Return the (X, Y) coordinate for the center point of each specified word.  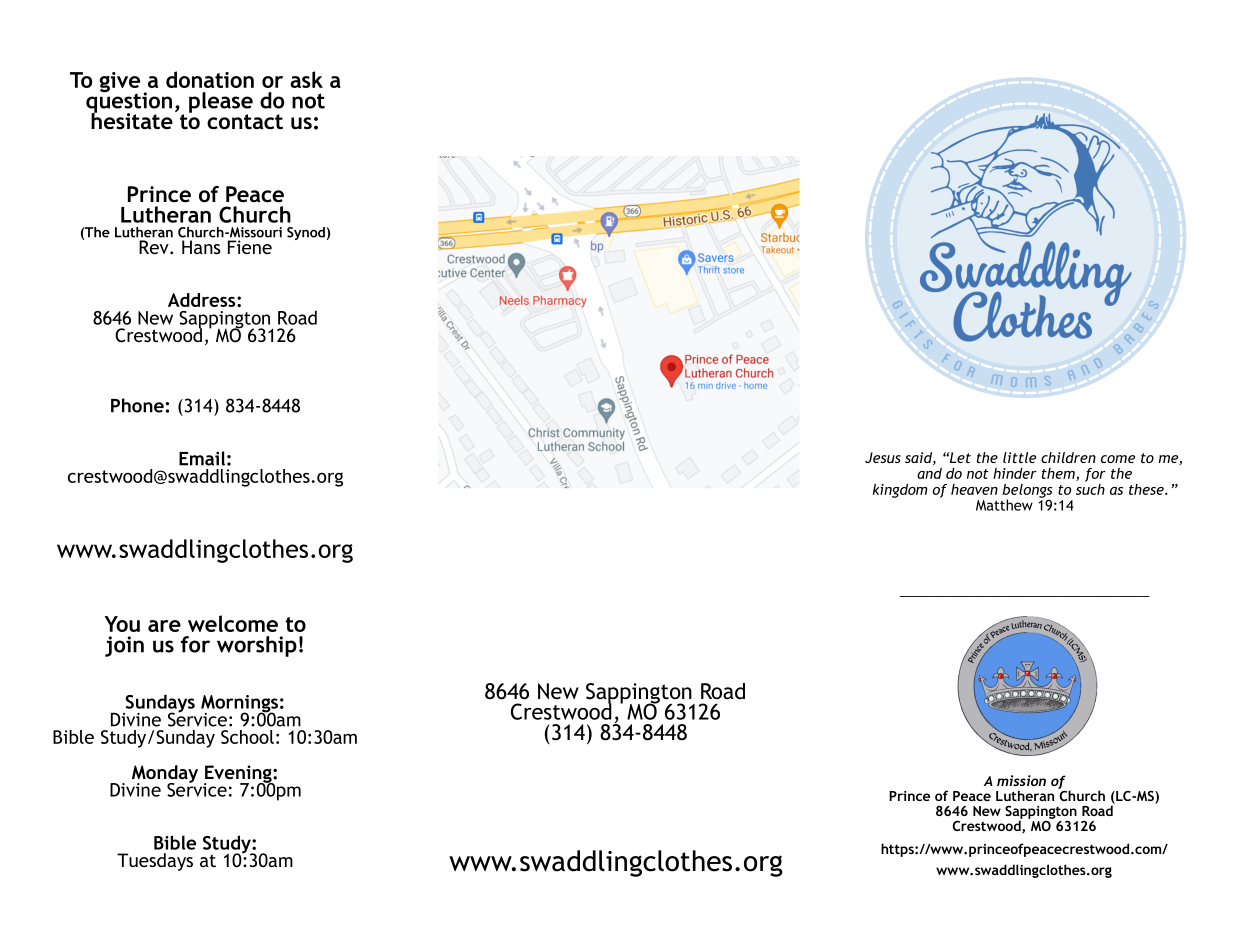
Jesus (883, 457)
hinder (1015, 473)
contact (245, 122)
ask (306, 79)
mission (1021, 780)
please (221, 103)
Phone (137, 405)
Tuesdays (155, 862)
